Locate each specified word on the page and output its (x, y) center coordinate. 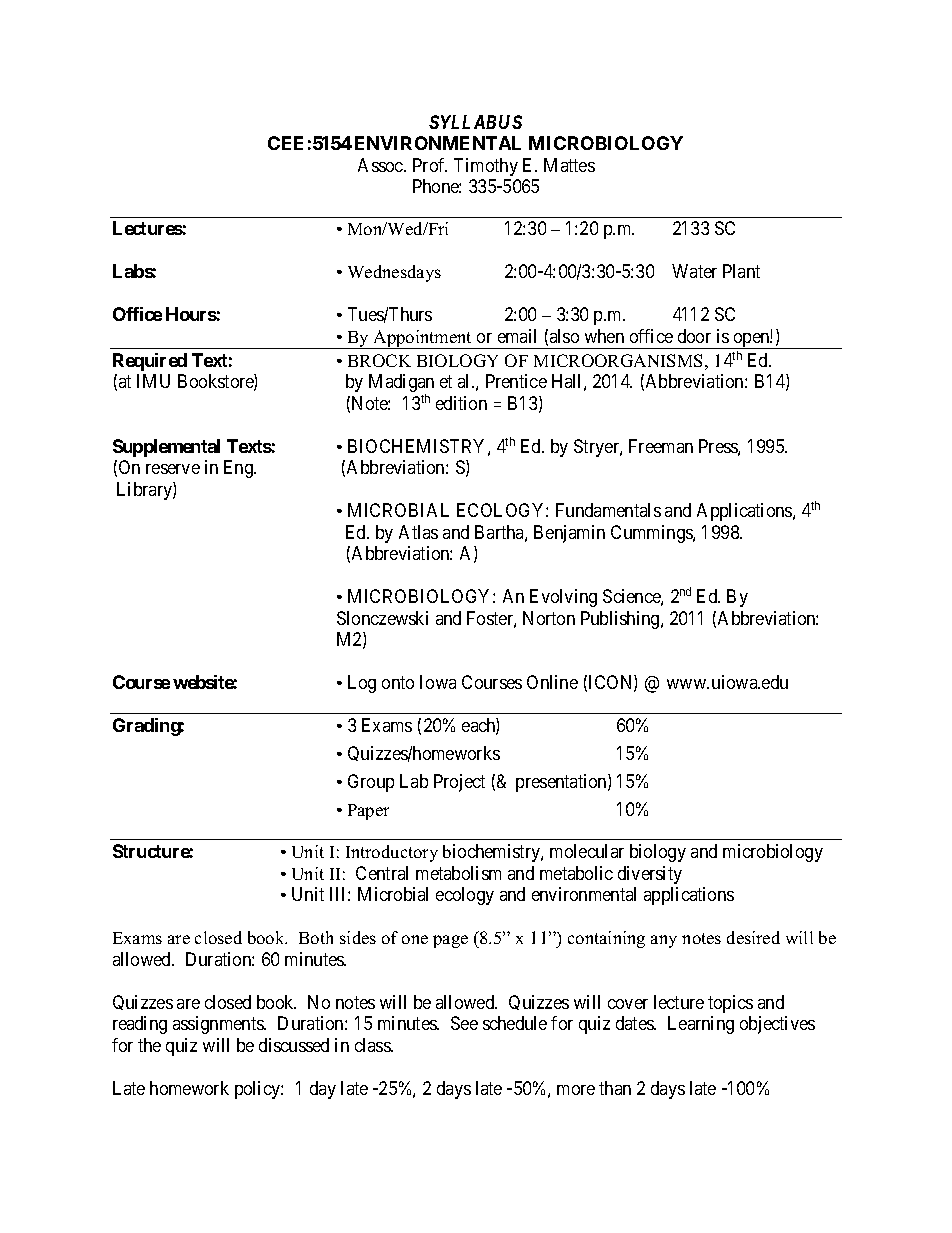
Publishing (621, 620)
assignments (219, 1025)
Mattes (569, 165)
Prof (430, 165)
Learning (701, 1025)
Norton (549, 618)
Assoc (381, 165)
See (464, 1023)
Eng (239, 469)
